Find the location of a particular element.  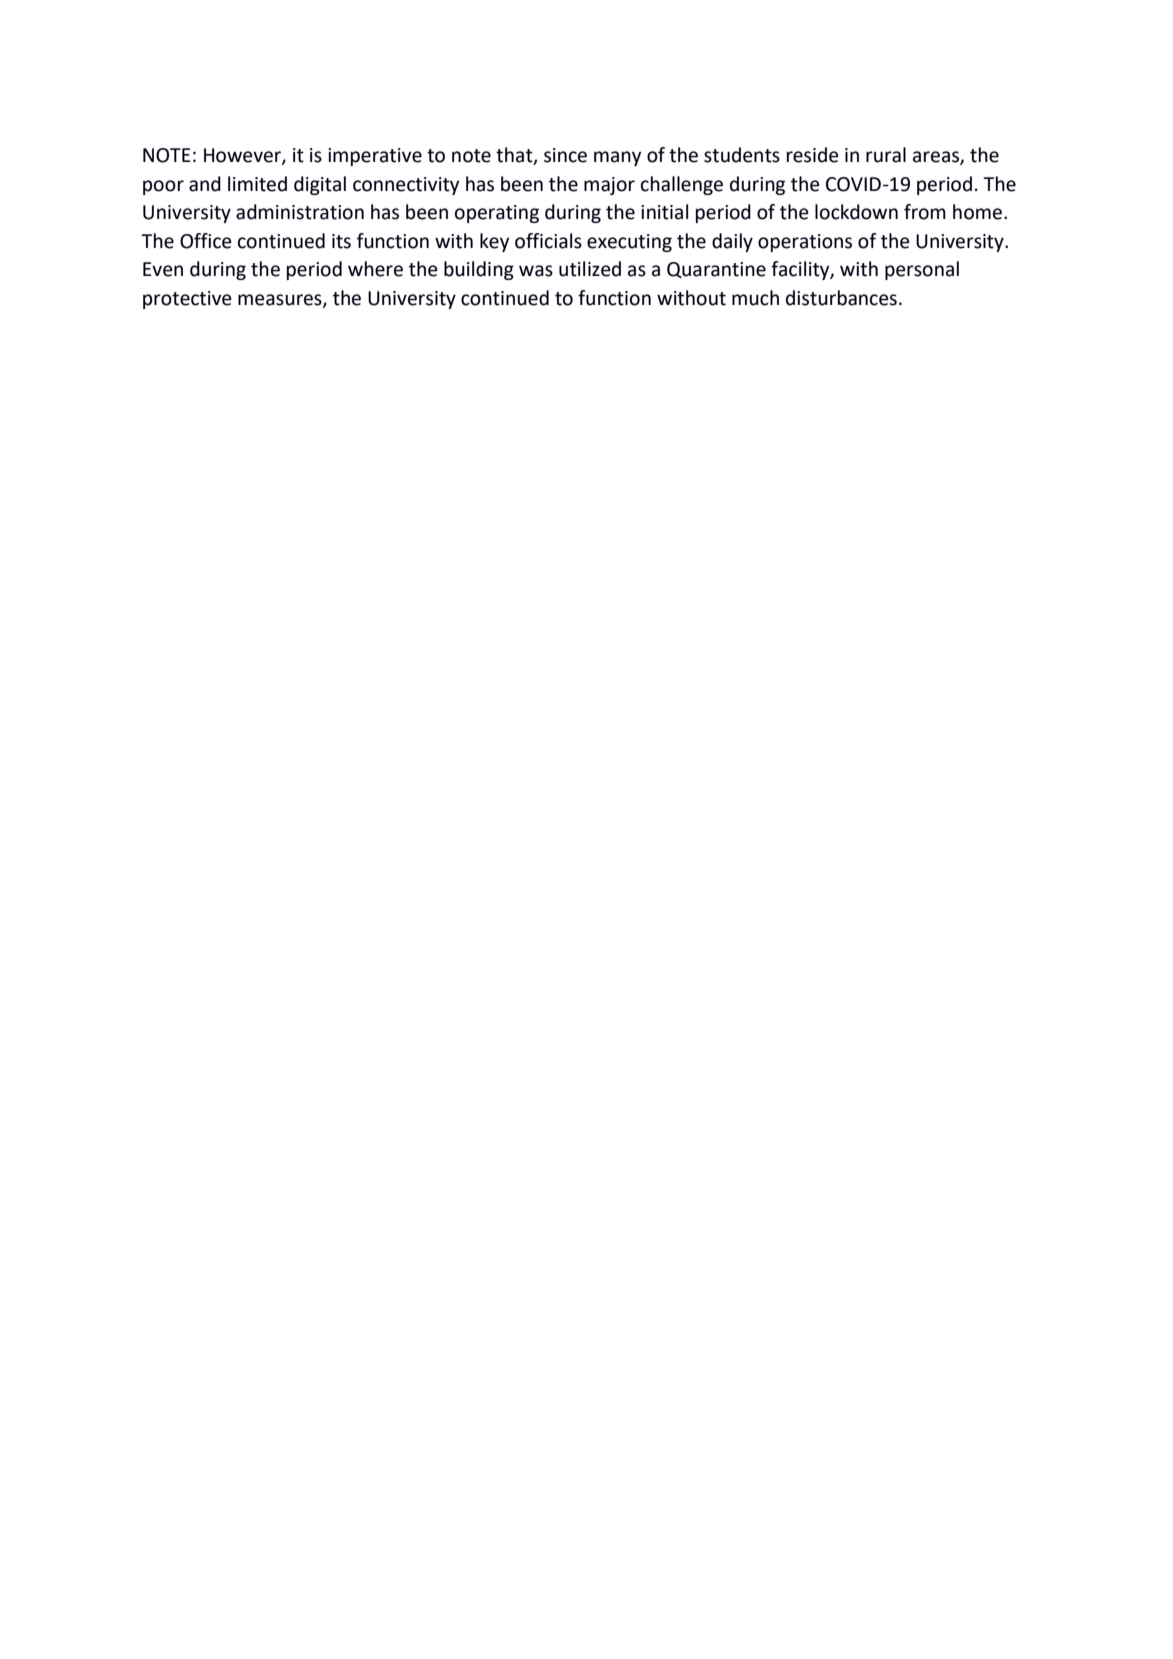

since is located at coordinates (565, 155).
